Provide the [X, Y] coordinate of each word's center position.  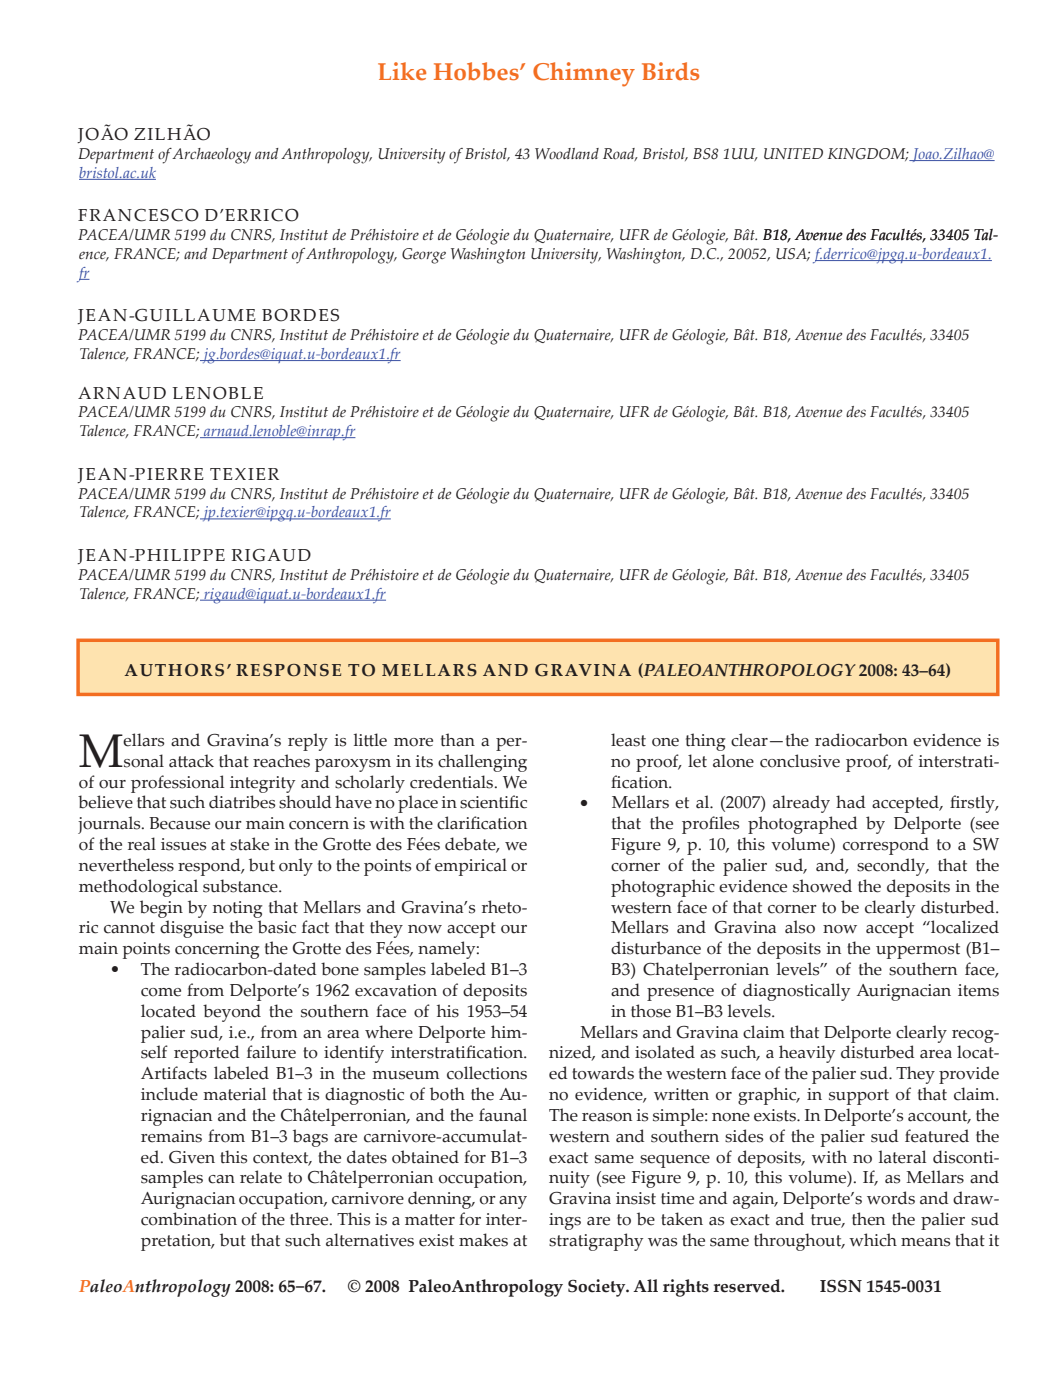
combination [189, 1219]
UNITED [793, 153]
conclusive [800, 761]
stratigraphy [596, 1242]
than [458, 740]
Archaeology [211, 156]
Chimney [584, 74]
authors [174, 670]
